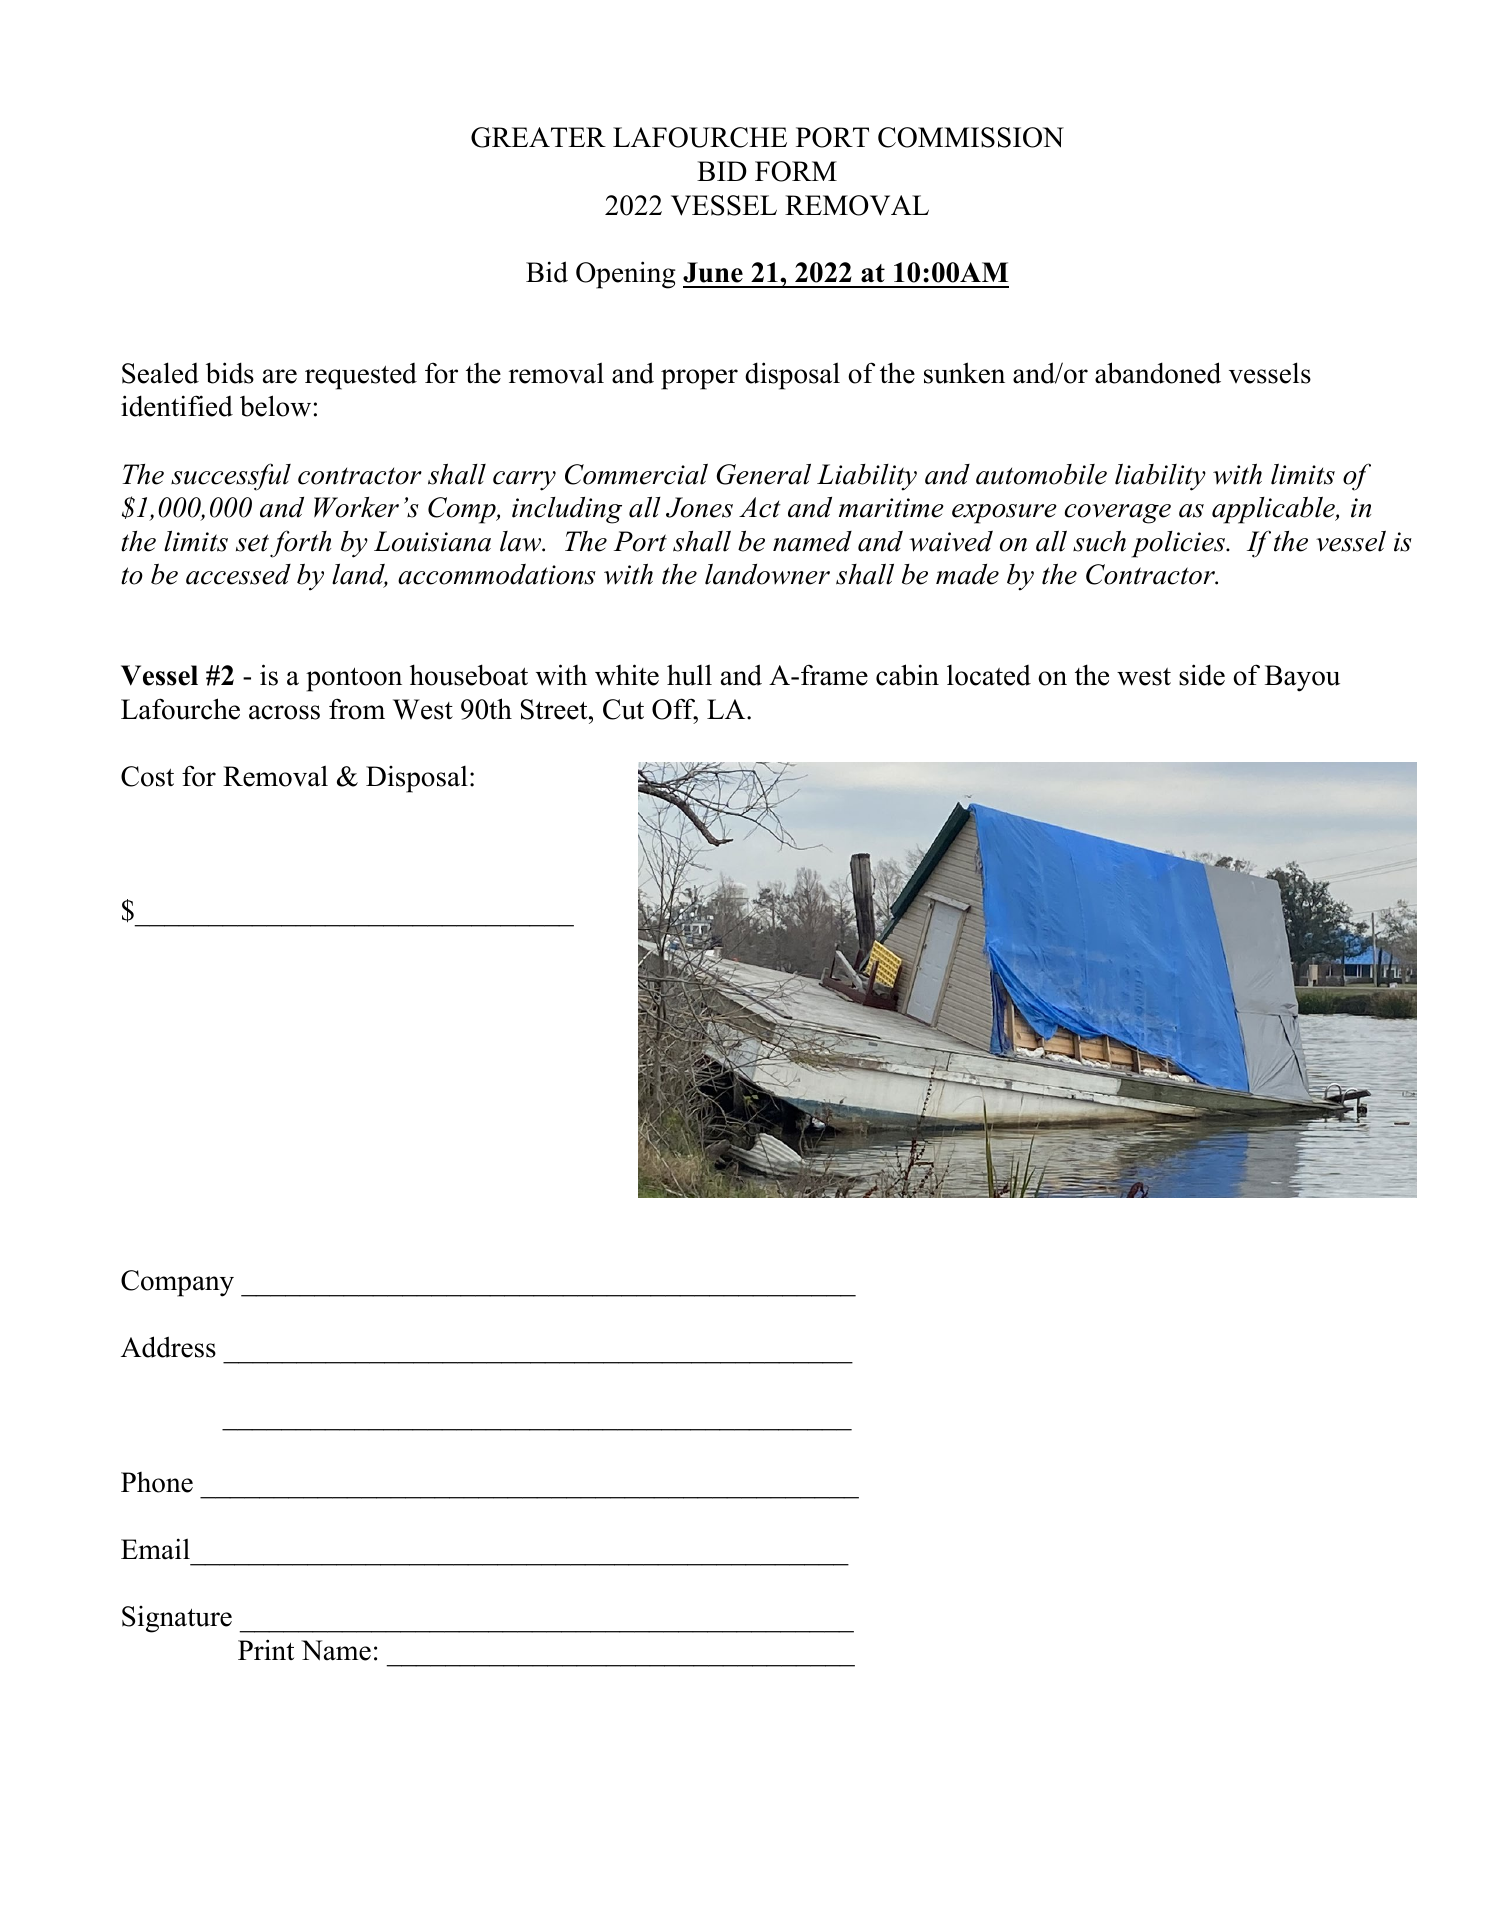  Describe the element at coordinates (157, 1482) in the screenshot. I see `Phone` at that location.
